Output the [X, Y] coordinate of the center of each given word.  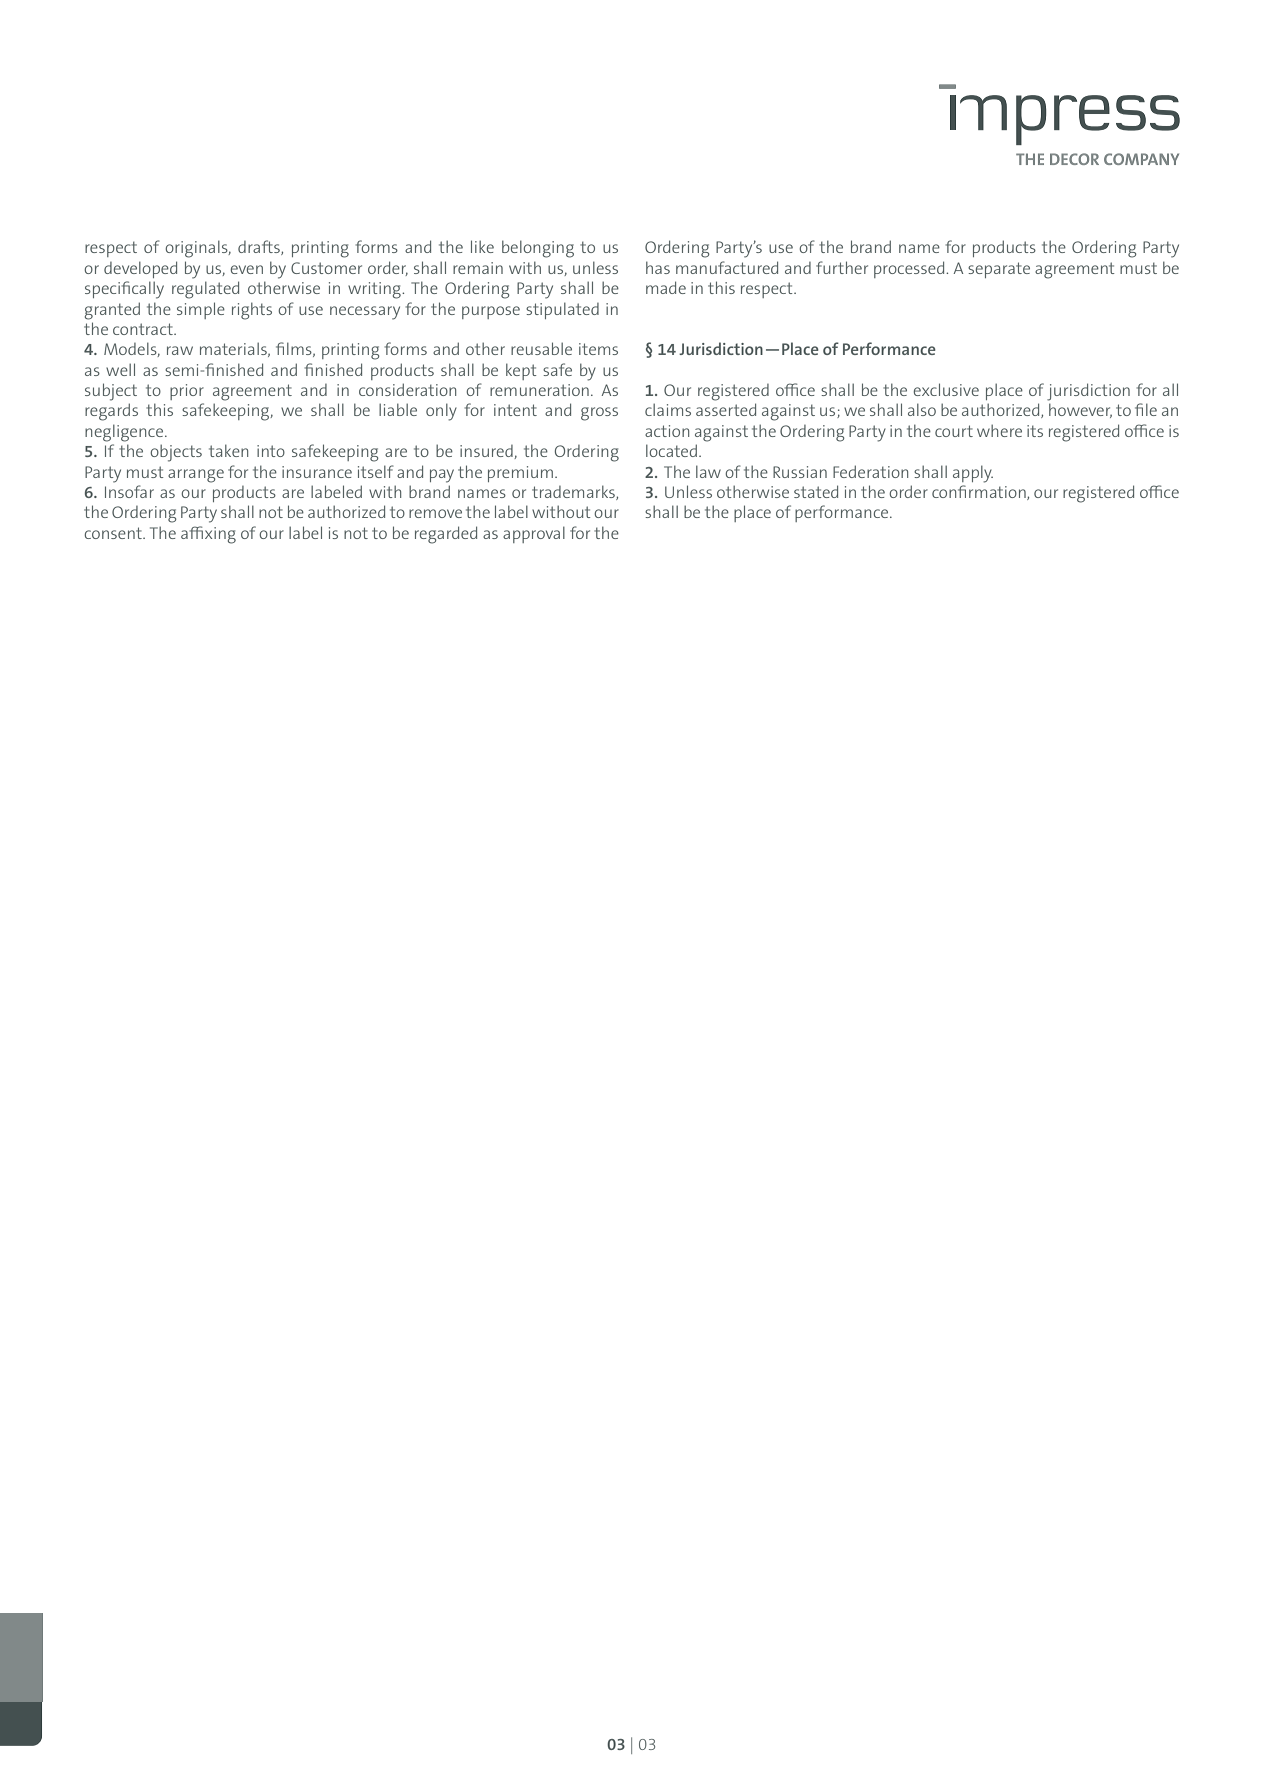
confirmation [980, 492]
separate [999, 270]
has [658, 267]
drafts [260, 247]
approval [534, 534]
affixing [208, 535]
